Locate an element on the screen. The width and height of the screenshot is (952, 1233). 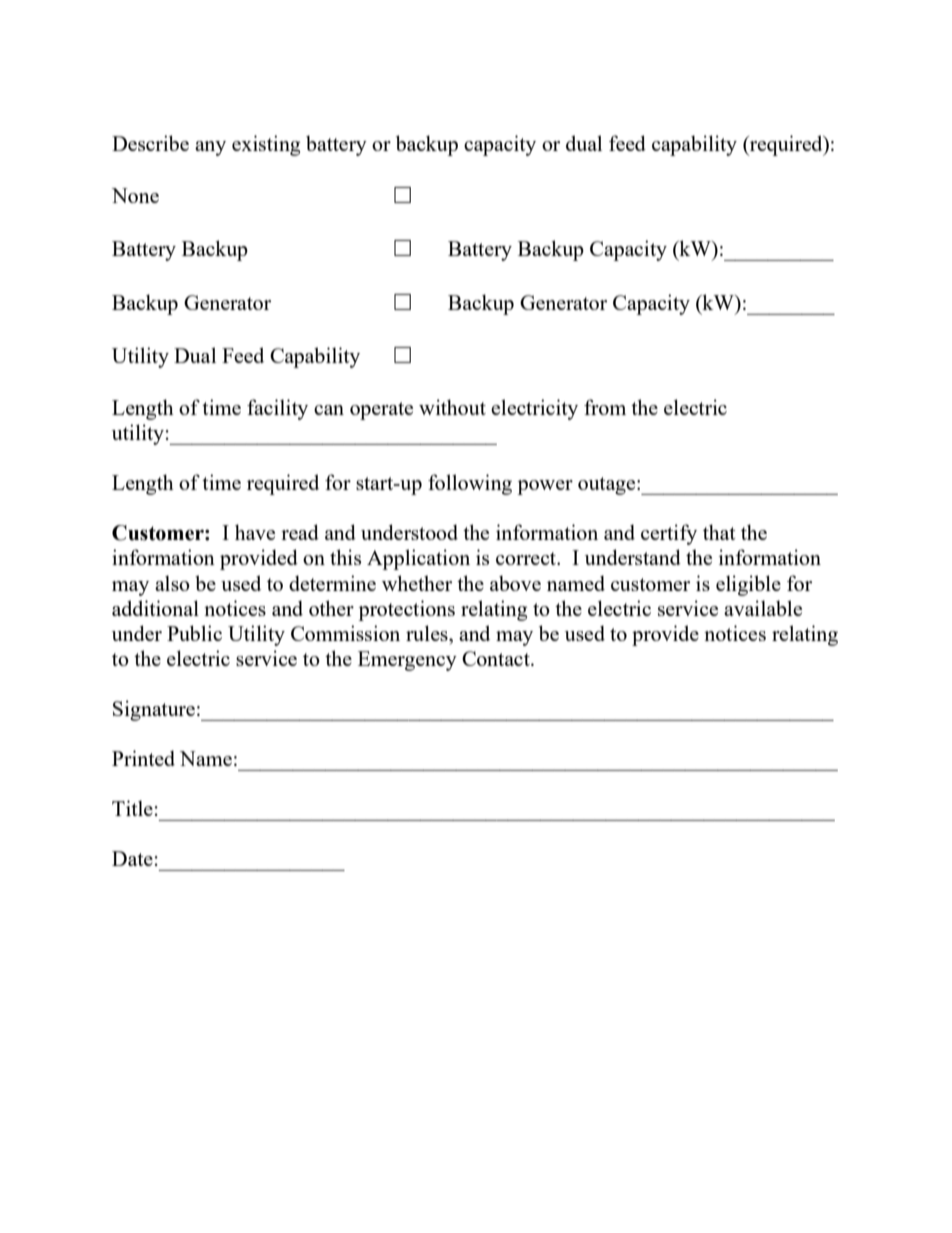
Printed is located at coordinates (143, 758).
